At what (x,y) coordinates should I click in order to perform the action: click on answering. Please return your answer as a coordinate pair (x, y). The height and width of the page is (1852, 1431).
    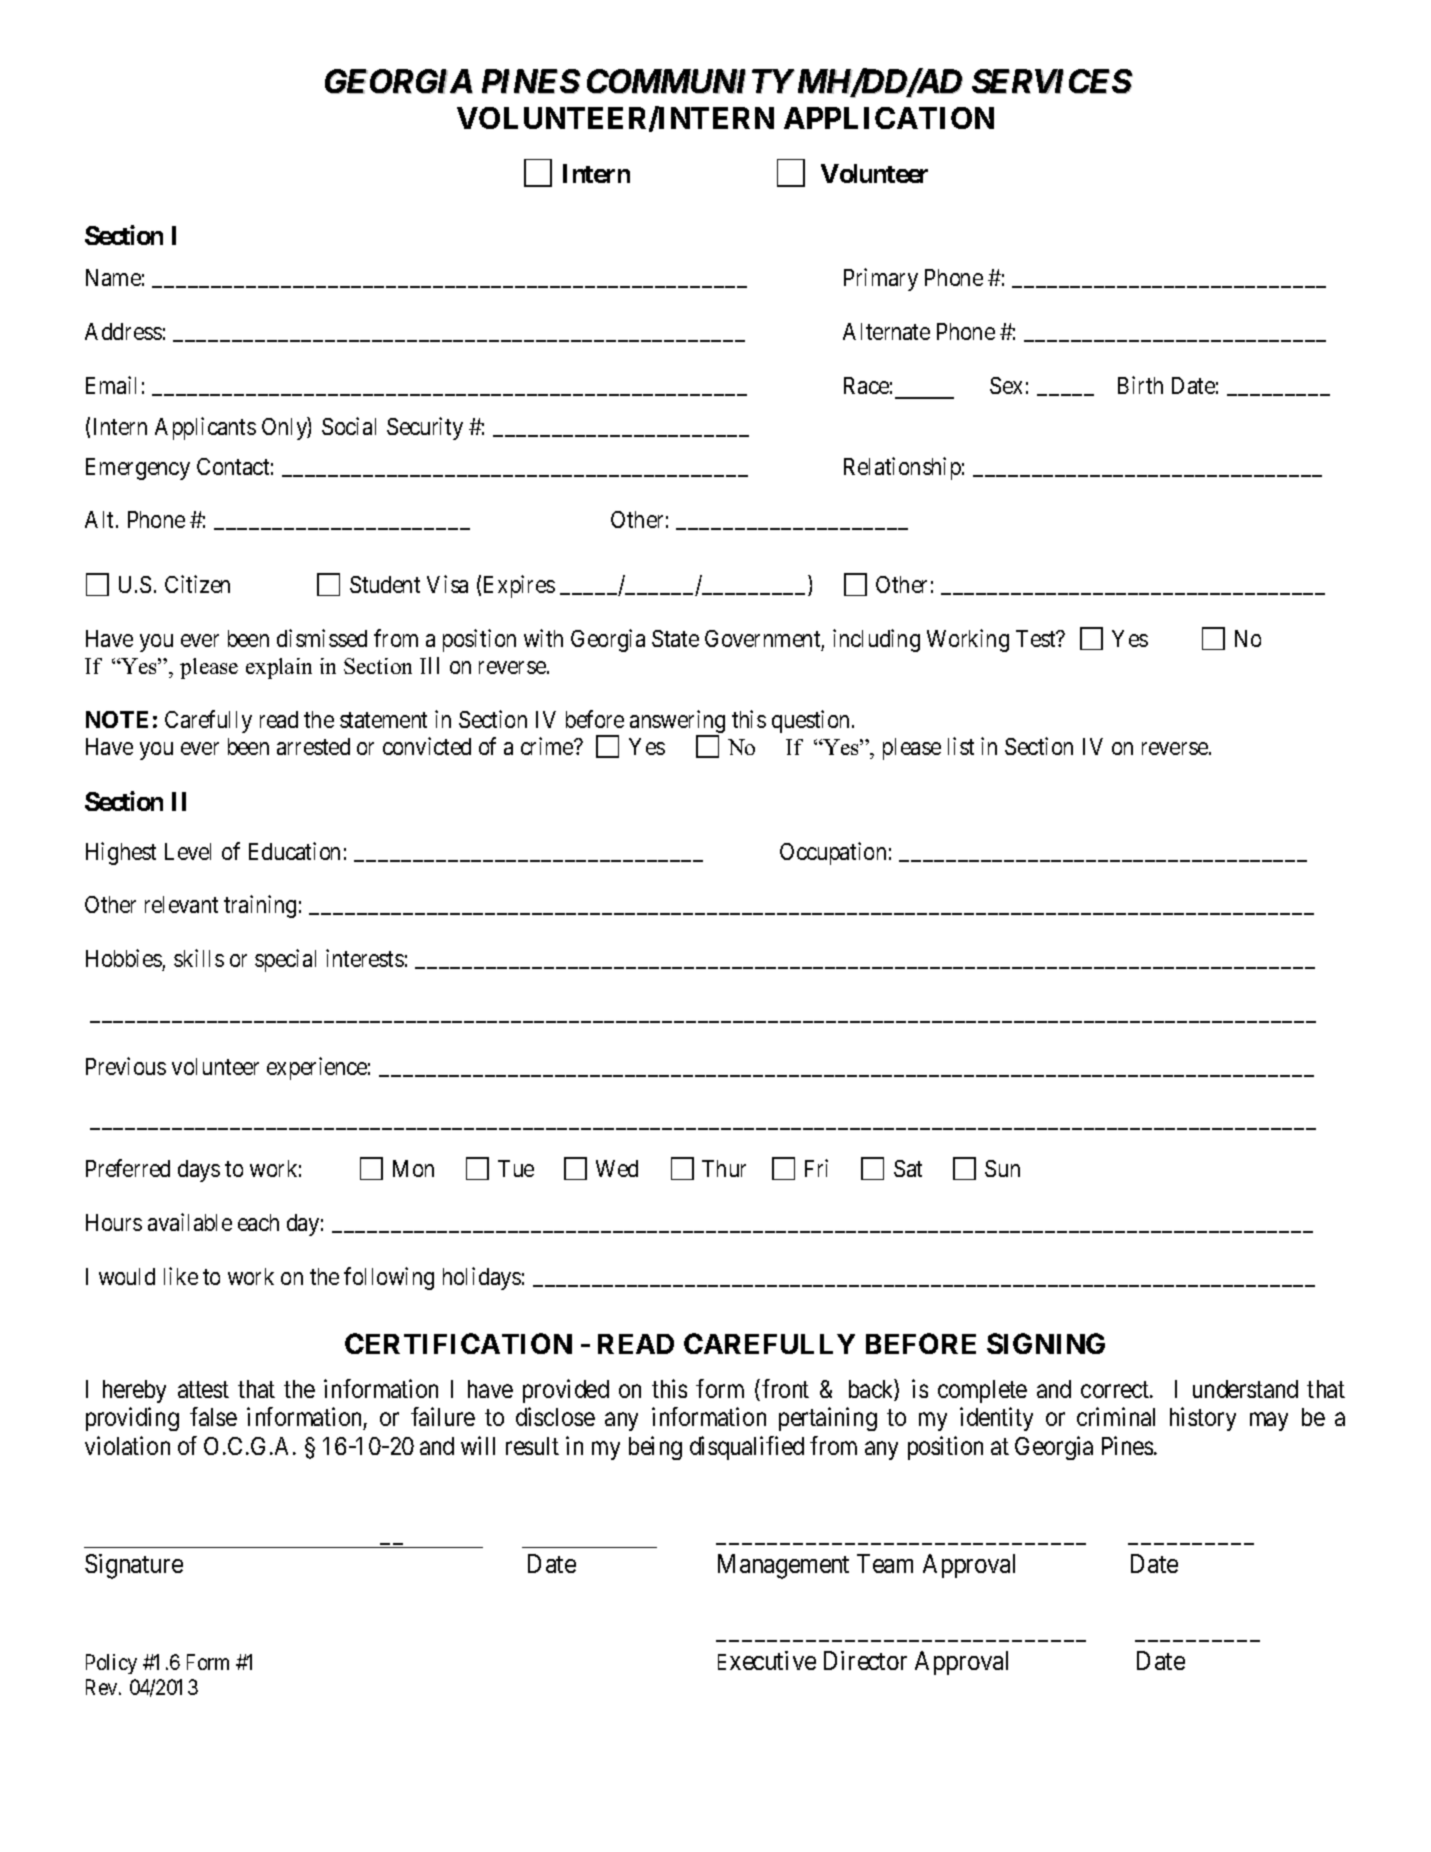
    Looking at the image, I should click on (677, 723).
